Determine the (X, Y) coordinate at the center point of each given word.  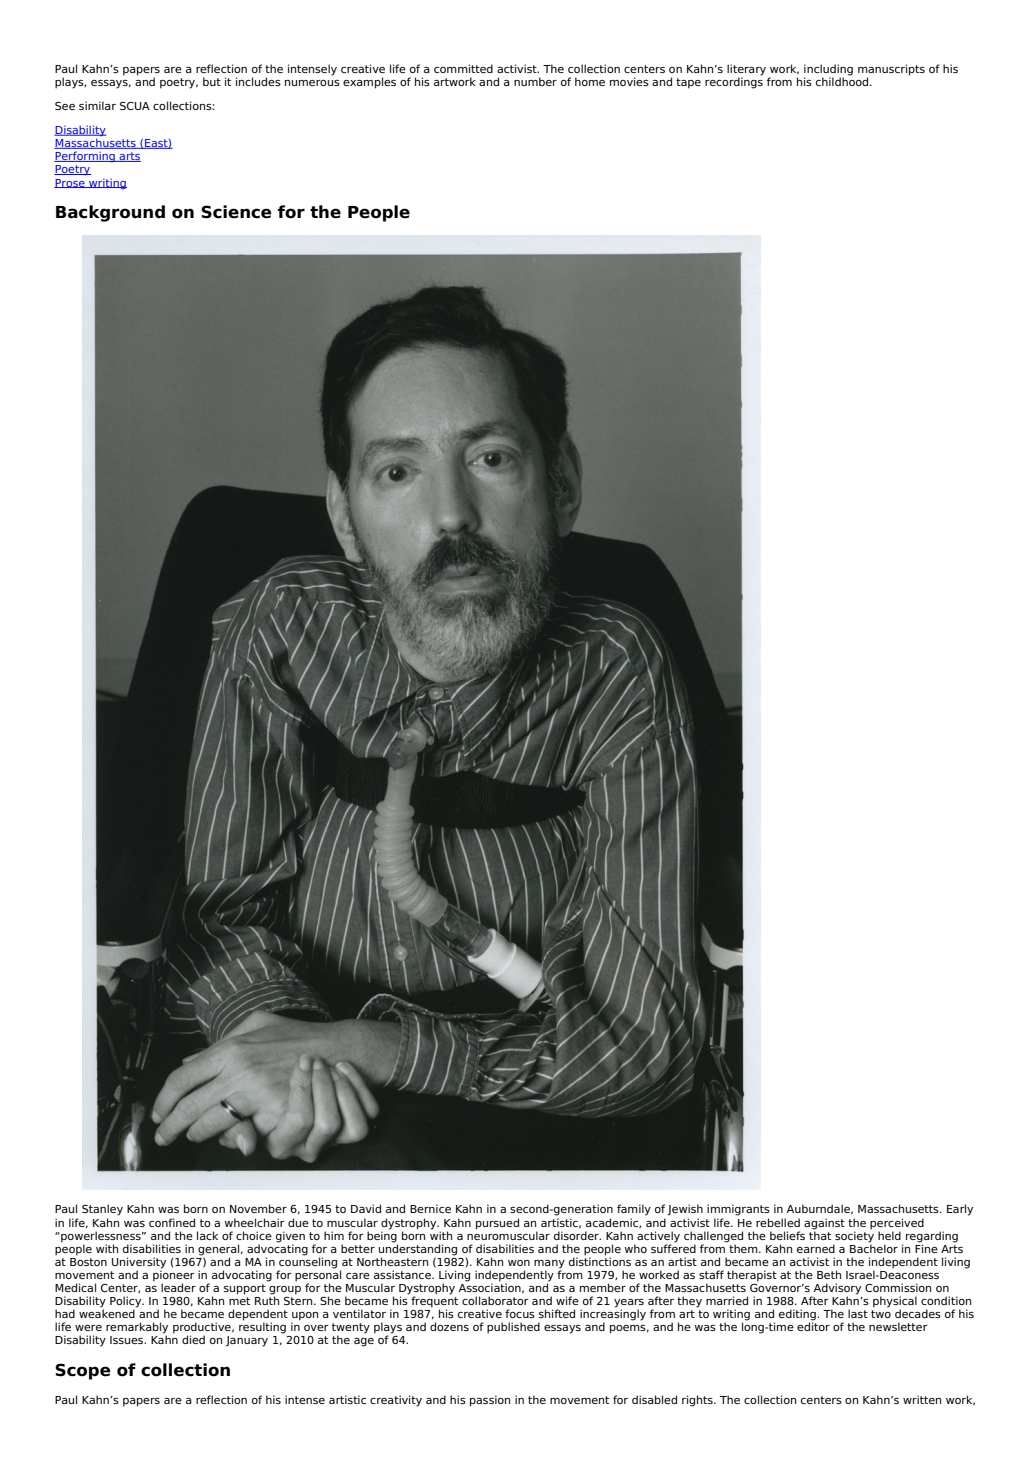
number (535, 81)
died (193, 1339)
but (212, 81)
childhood (843, 80)
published (513, 1328)
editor (813, 1325)
